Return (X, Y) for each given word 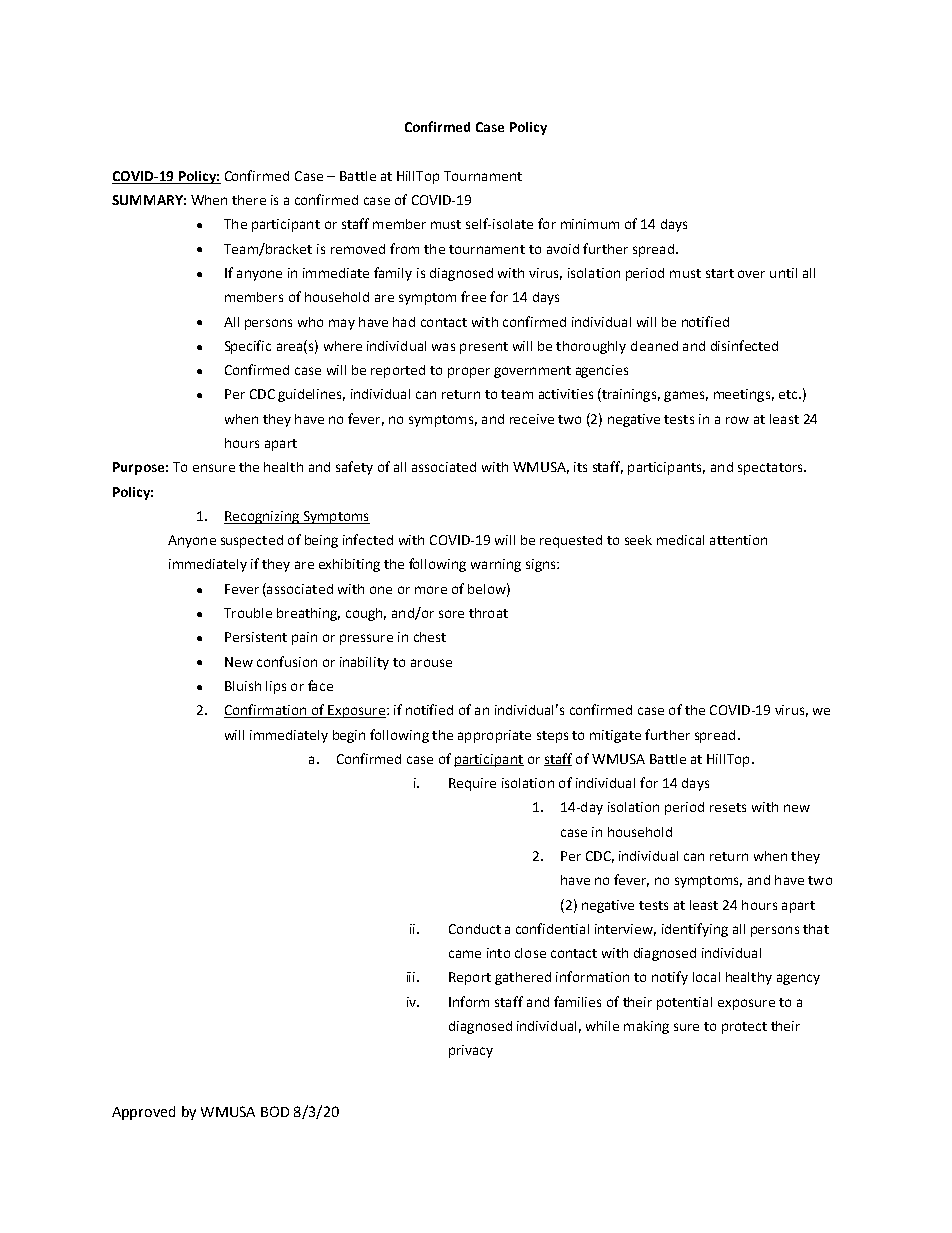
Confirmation (266, 711)
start (720, 273)
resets (728, 807)
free (473, 296)
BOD (275, 1111)
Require (472, 784)
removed (358, 249)
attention (738, 540)
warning (496, 565)
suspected (252, 541)
